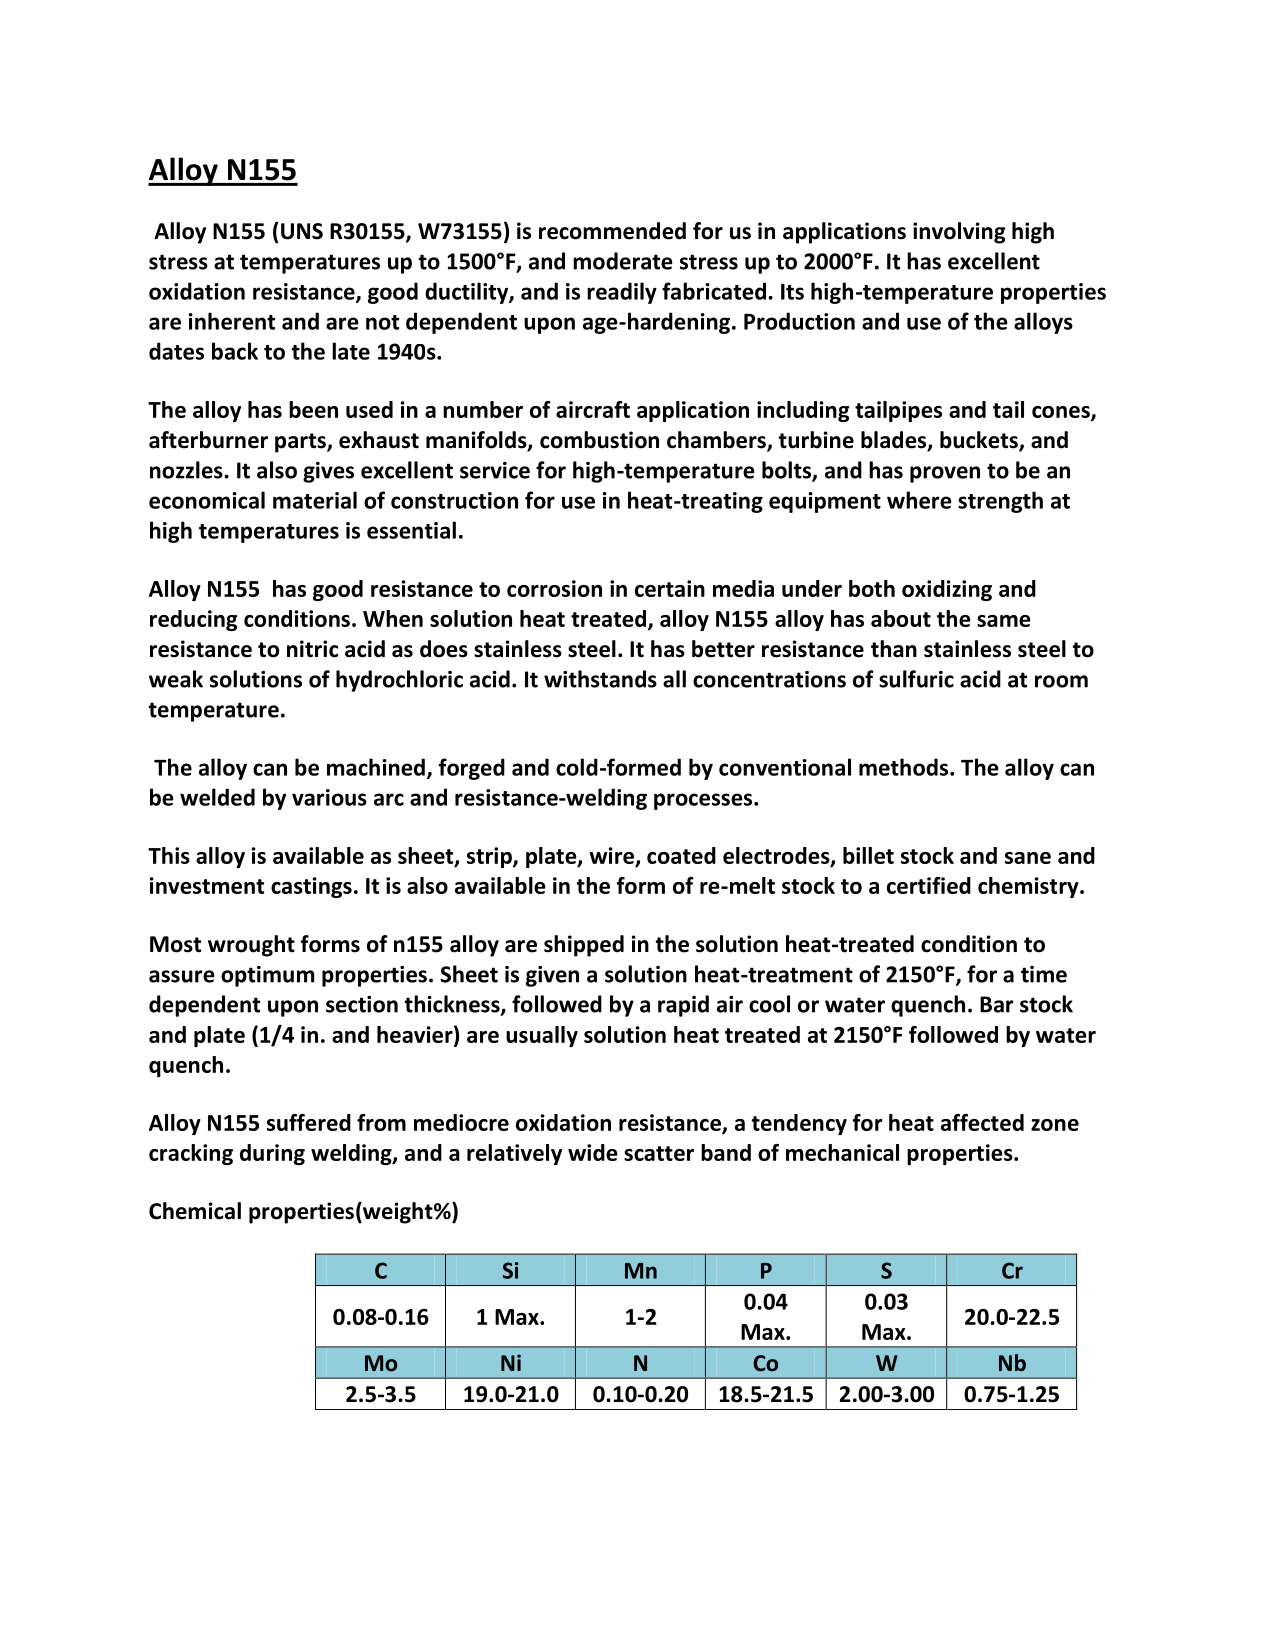 The width and height of the page is (1262, 1633). What do you see at coordinates (267, 976) in the page?
I see `optimum` at bounding box center [267, 976].
